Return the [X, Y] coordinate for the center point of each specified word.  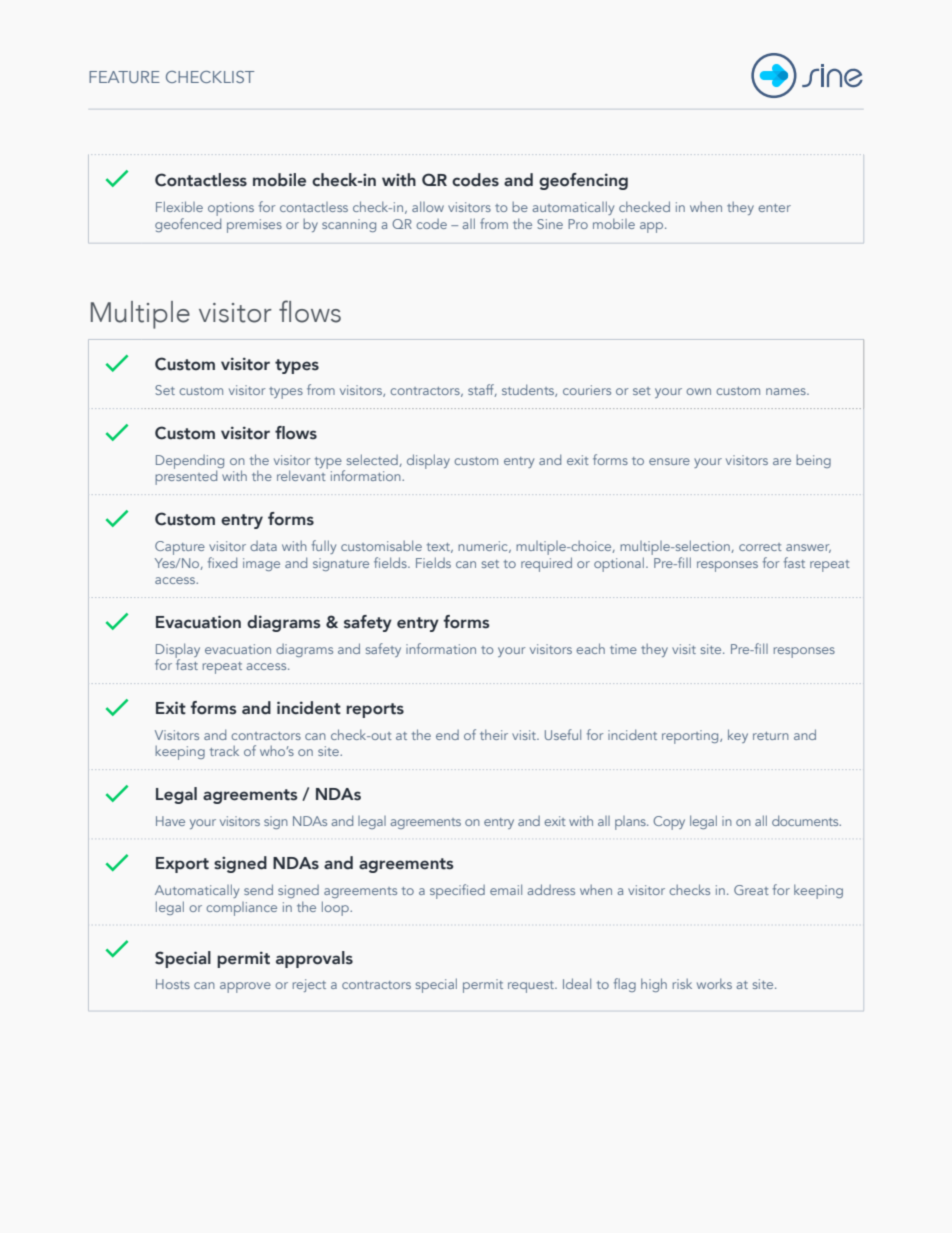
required [546, 563]
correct [760, 547]
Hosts [173, 984]
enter [774, 208]
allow [428, 206]
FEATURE [124, 77]
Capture [180, 548]
